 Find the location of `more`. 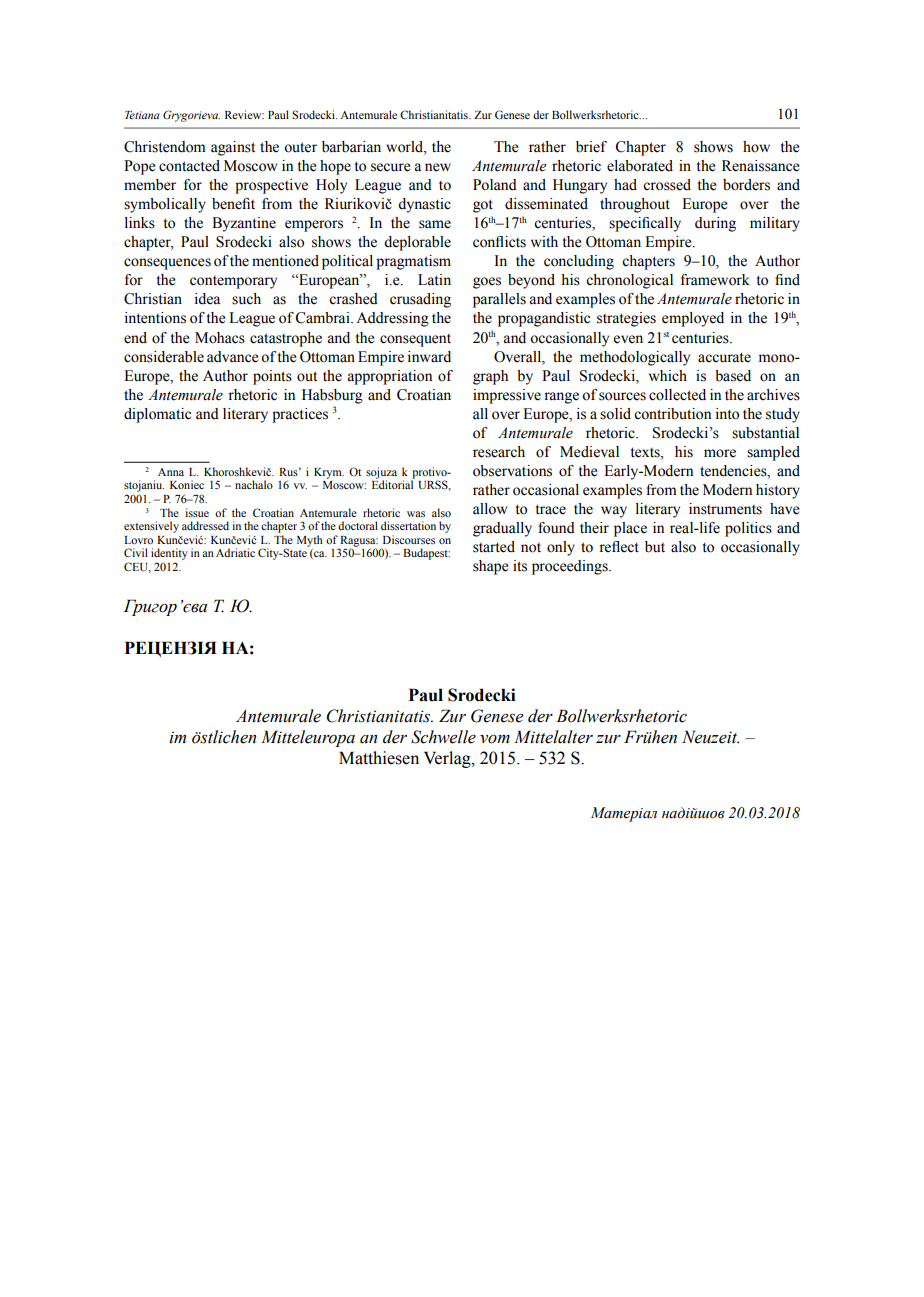

more is located at coordinates (720, 453).
